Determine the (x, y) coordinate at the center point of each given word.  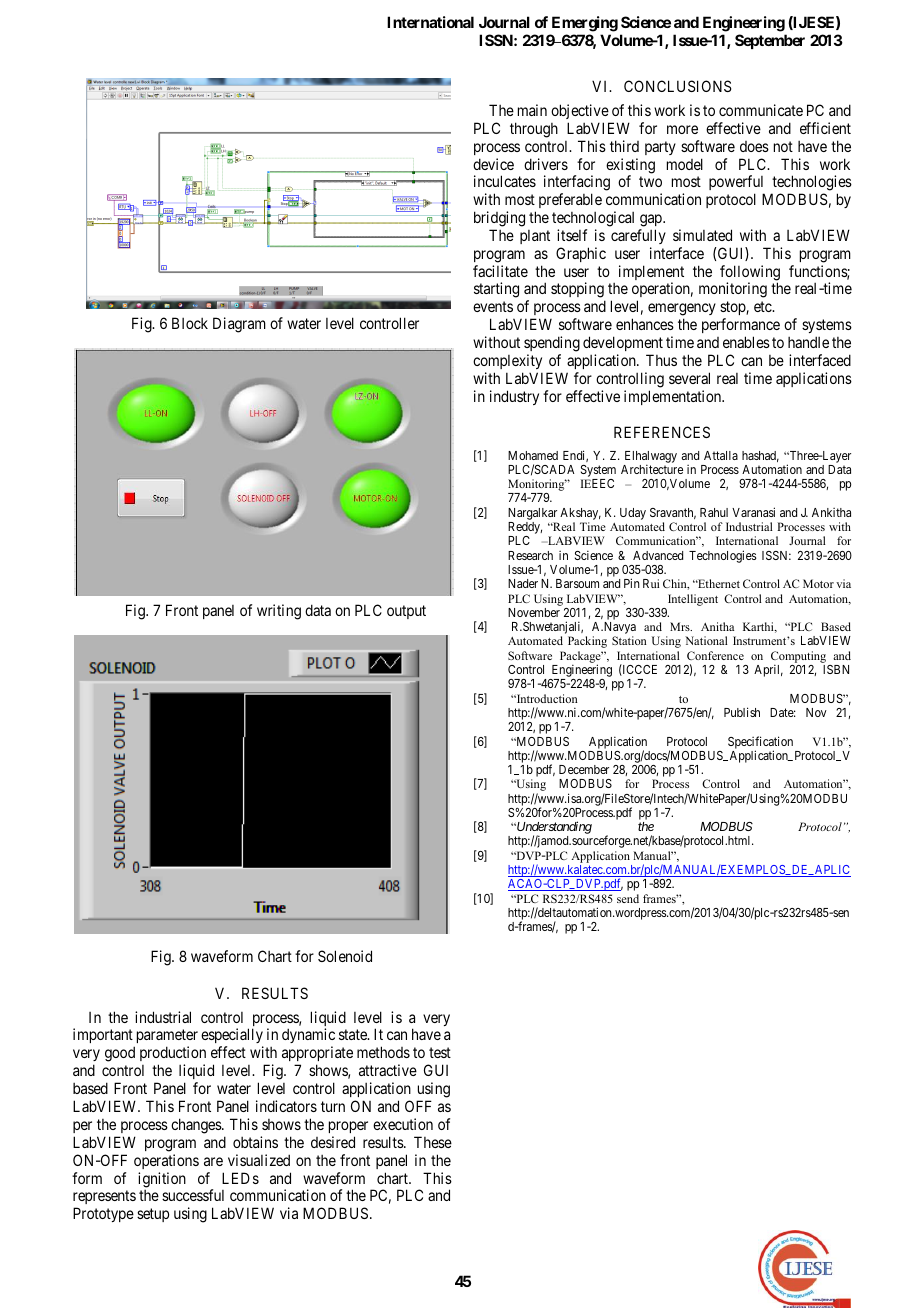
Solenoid (345, 956)
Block (190, 323)
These (433, 1142)
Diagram (239, 325)
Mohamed (533, 455)
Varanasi (753, 512)
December (584, 769)
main (532, 110)
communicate (761, 110)
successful (193, 1195)
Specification (760, 743)
